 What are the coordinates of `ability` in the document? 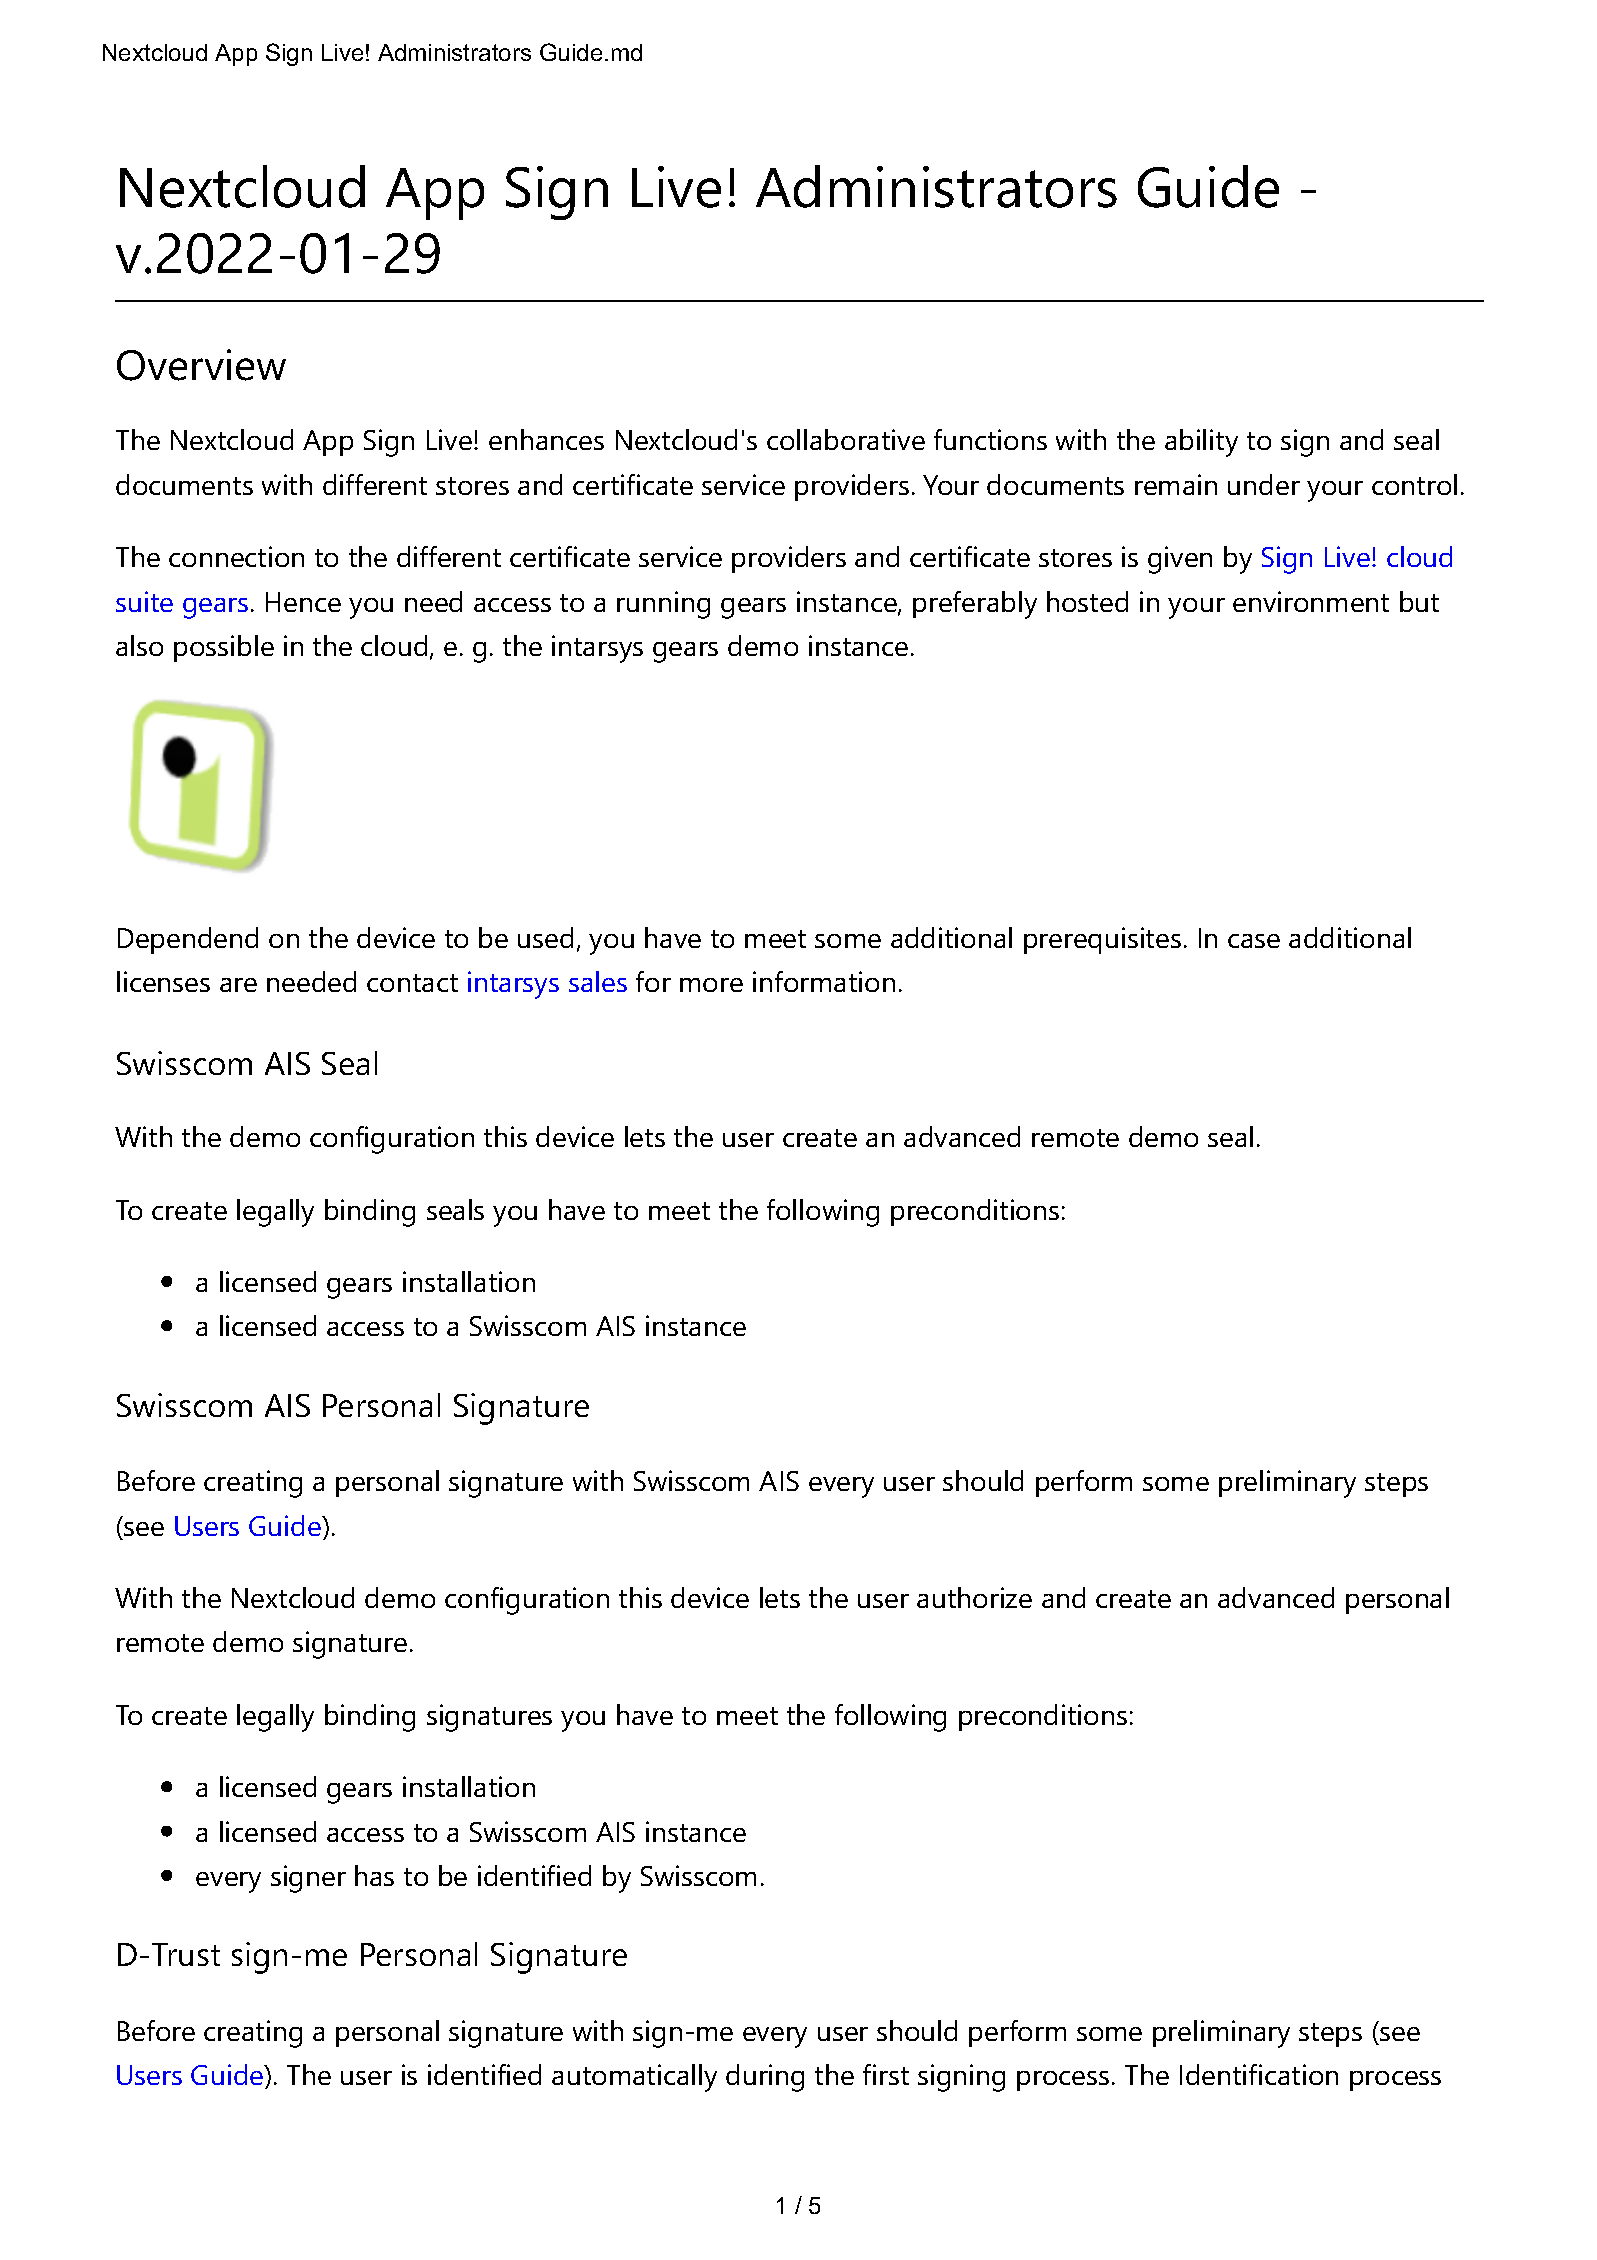 It's located at (1201, 443).
